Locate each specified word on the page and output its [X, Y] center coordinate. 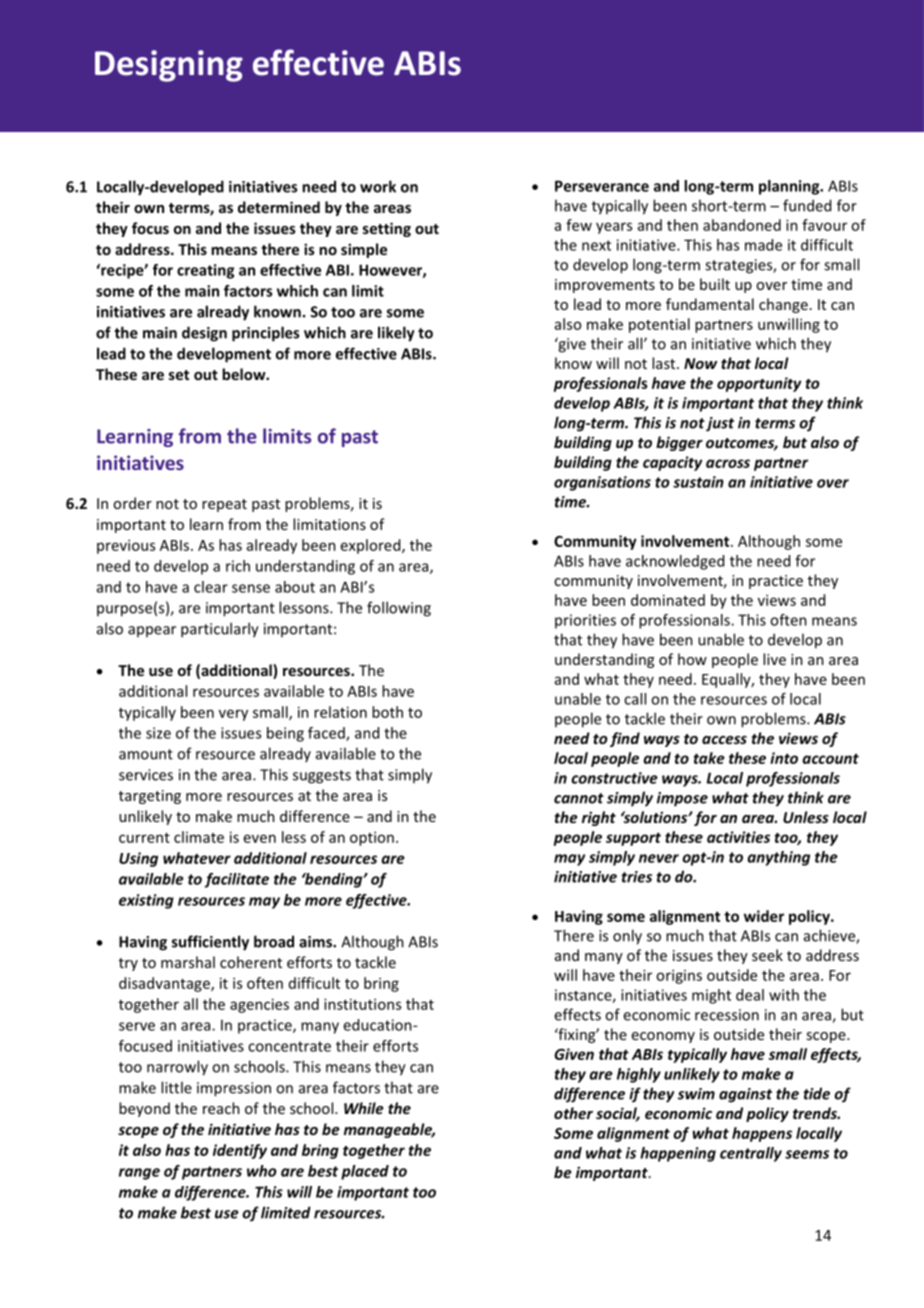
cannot [579, 798]
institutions [362, 1004]
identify [240, 1151]
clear [211, 587]
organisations [602, 483]
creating [205, 271]
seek [767, 955]
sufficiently [210, 943]
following [399, 609]
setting [387, 229]
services [146, 775]
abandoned [742, 225]
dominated [668, 600]
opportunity [759, 384]
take [709, 758]
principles [265, 334]
